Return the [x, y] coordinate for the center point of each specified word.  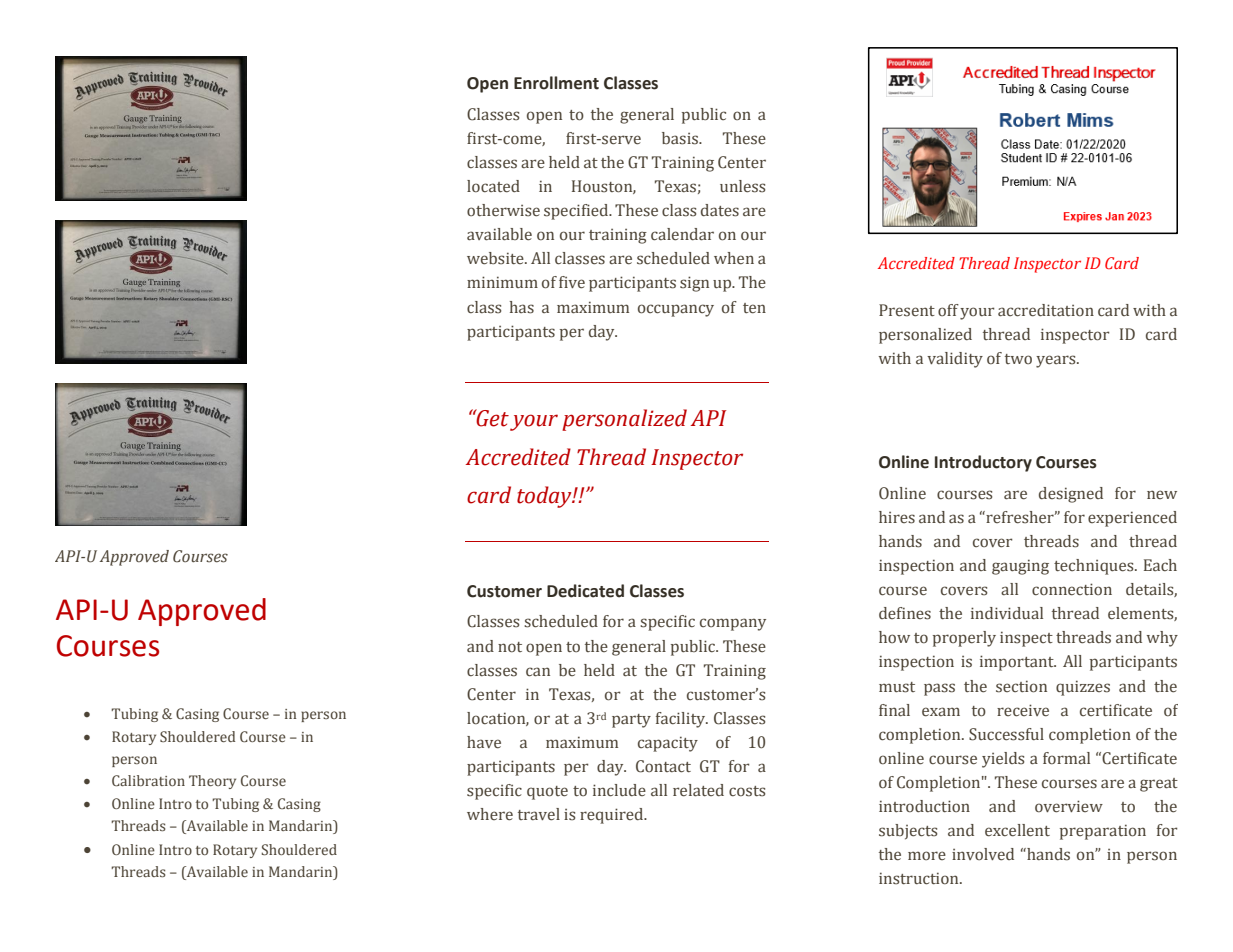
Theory [212, 782]
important [1018, 663]
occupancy [676, 310]
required [613, 816]
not [510, 647]
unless [742, 186]
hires [897, 517]
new [1162, 494]
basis [681, 138]
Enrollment [556, 83]
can [538, 672]
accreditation [1046, 310]
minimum [502, 282]
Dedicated [585, 591]
